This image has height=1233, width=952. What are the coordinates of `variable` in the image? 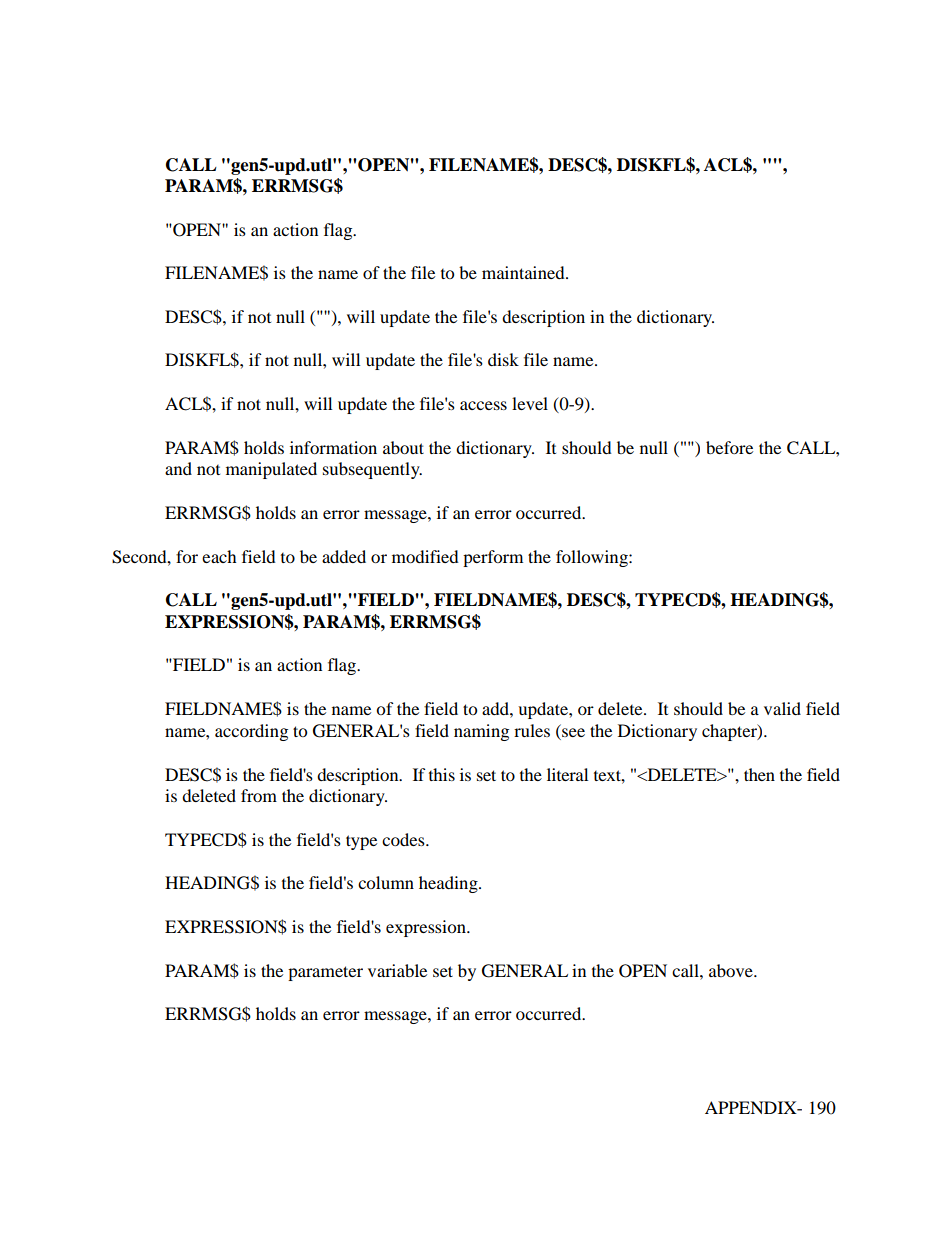 It's located at (397, 970).
